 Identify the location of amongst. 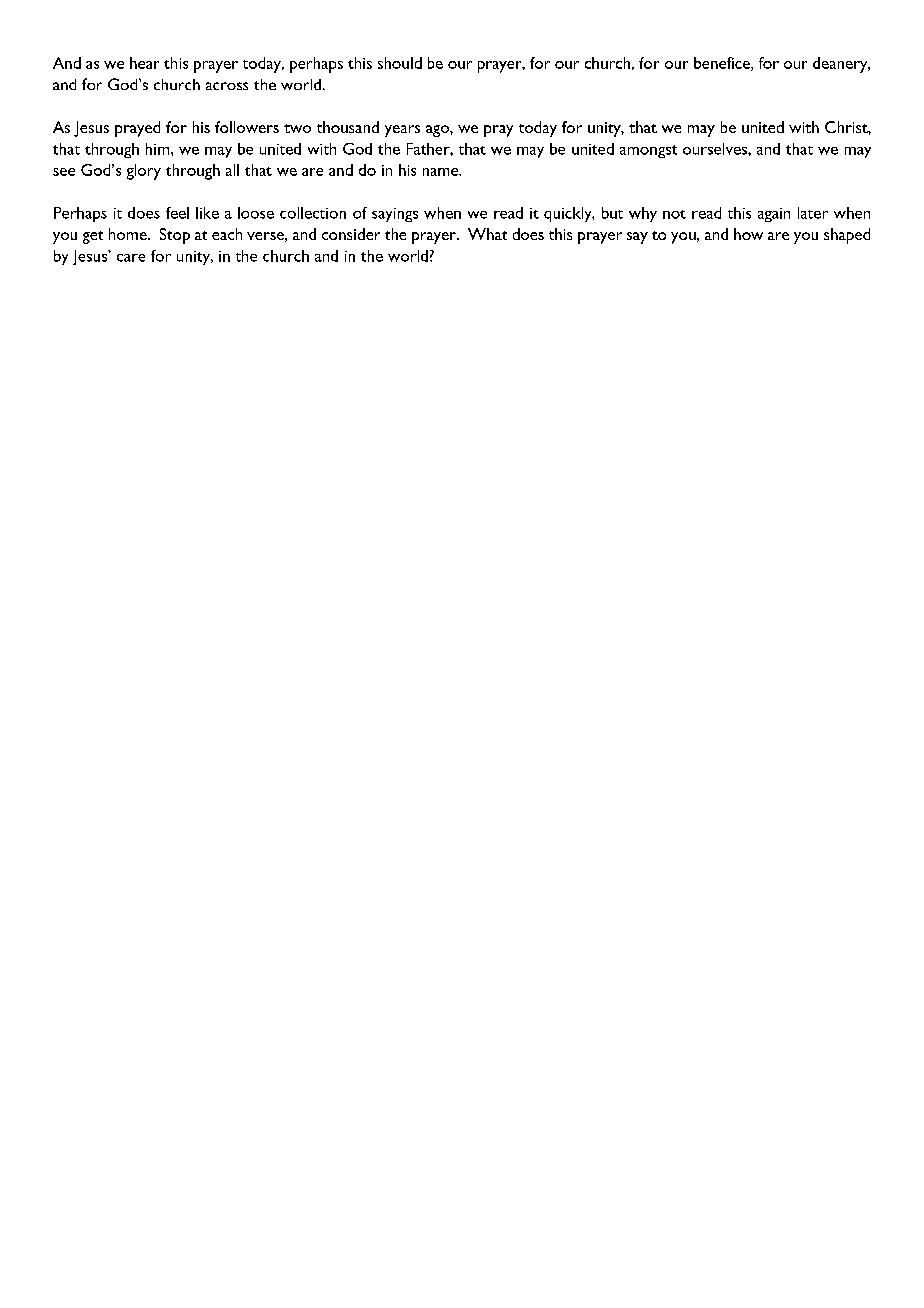
(648, 151).
